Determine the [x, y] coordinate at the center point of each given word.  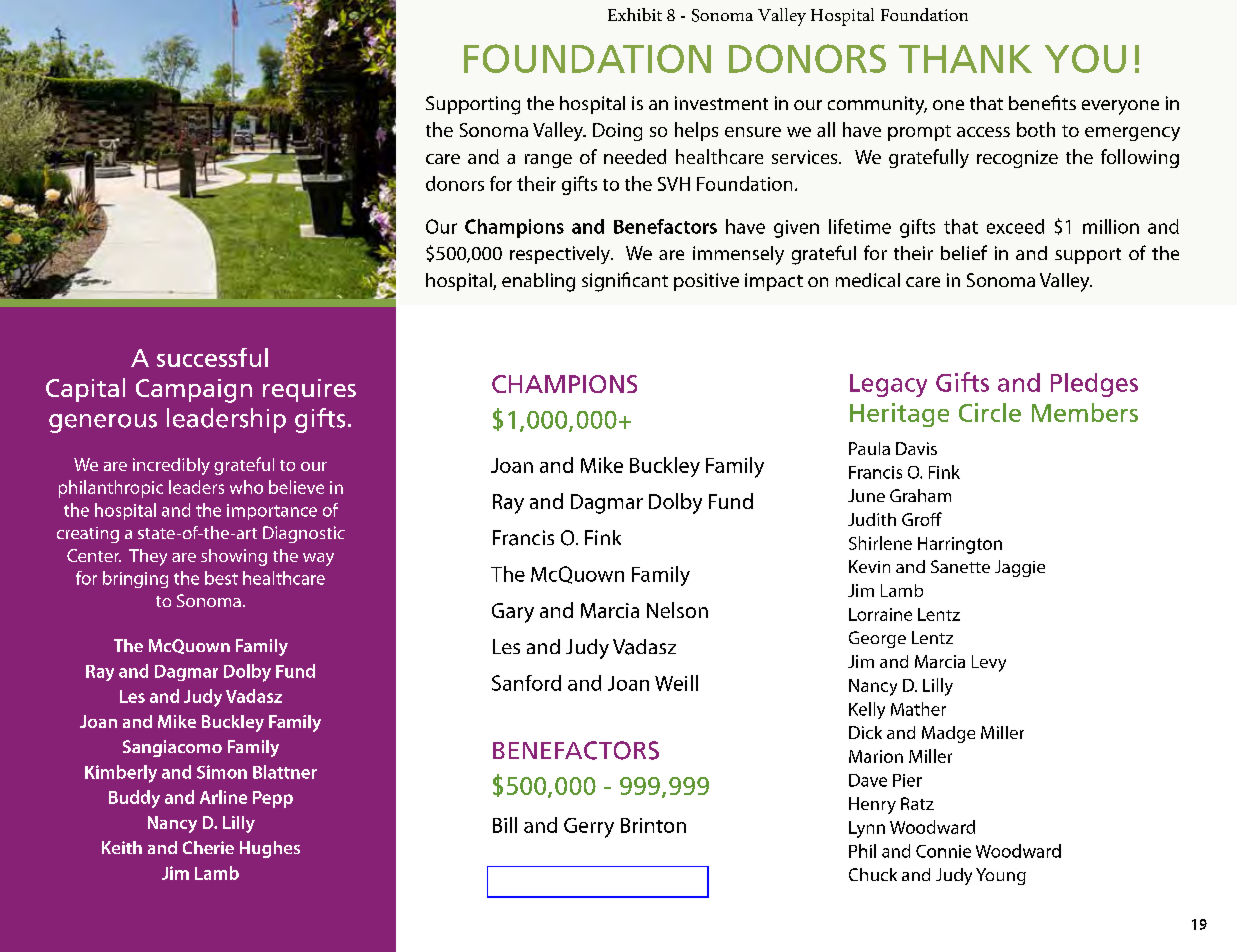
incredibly [171, 466]
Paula [869, 448]
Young [1001, 876]
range [548, 161]
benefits [1042, 102]
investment [721, 103]
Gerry [589, 828]
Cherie [208, 847]
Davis [916, 448]
